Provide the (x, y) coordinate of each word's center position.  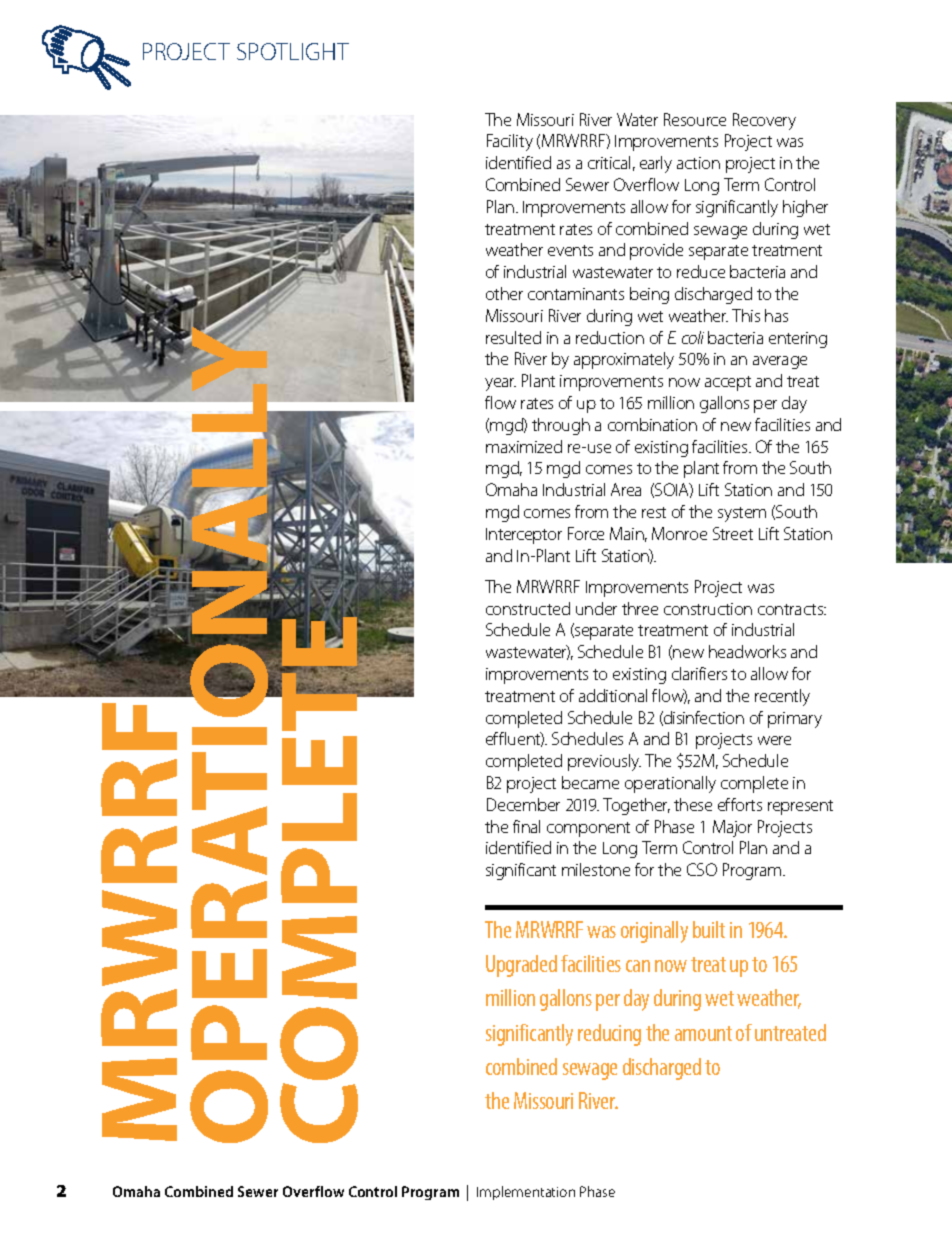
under (596, 608)
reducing (609, 1035)
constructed (528, 608)
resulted (513, 337)
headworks (747, 651)
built (709, 929)
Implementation (526, 1193)
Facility (510, 142)
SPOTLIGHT (293, 51)
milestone (596, 869)
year (500, 384)
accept (728, 383)
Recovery (764, 121)
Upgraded (521, 966)
